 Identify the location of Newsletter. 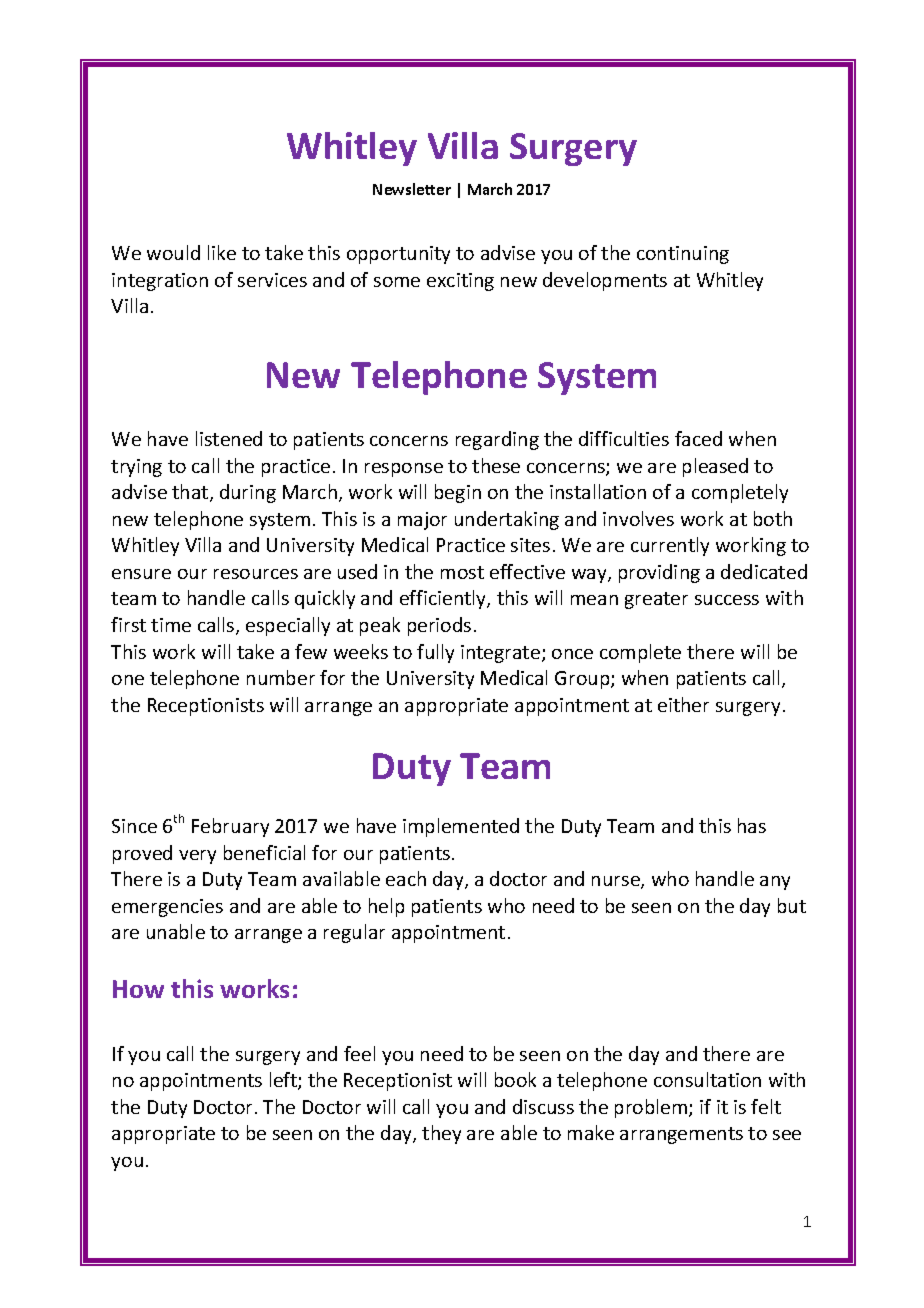
(412, 189).
